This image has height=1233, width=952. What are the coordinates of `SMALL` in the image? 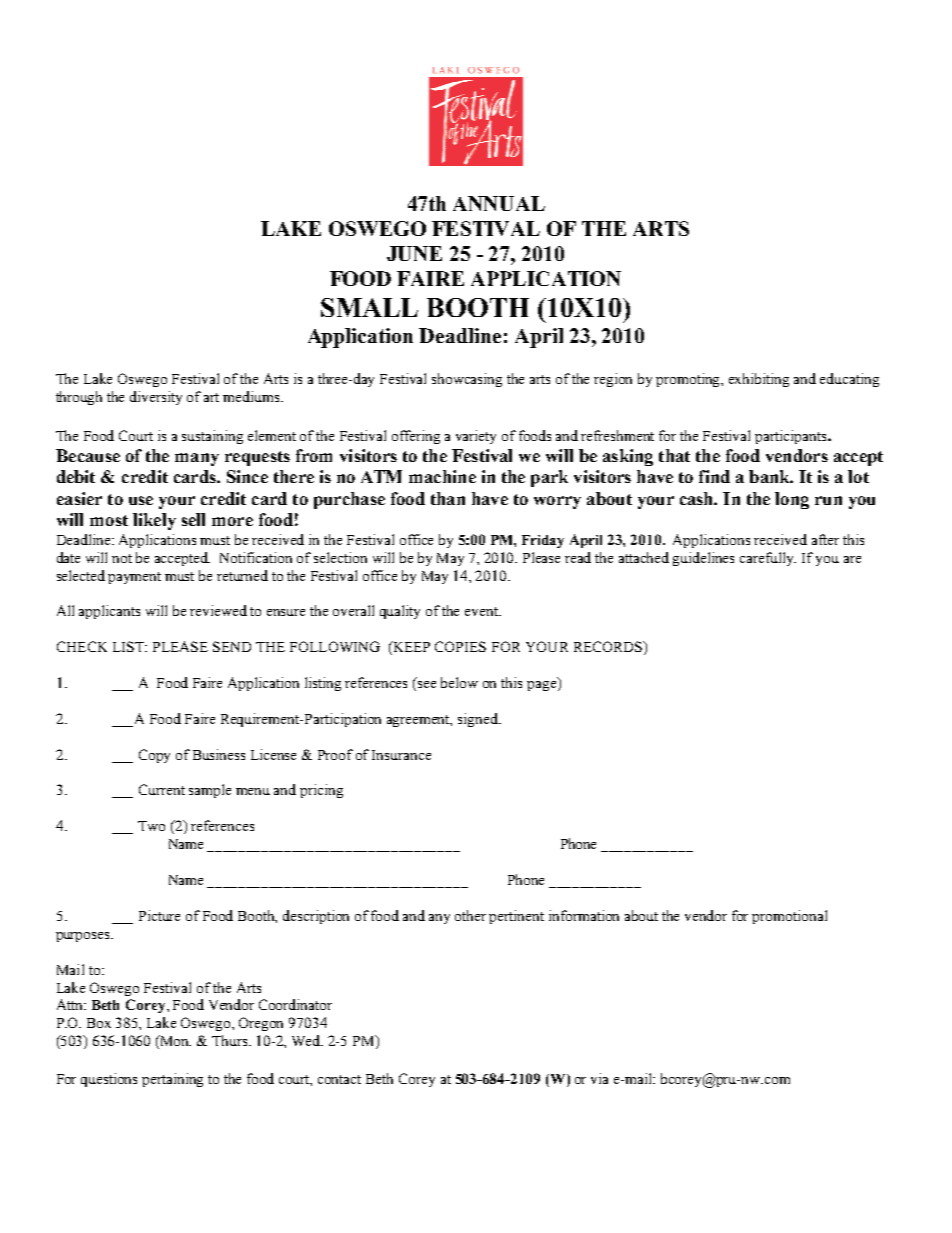 It's located at (369, 307).
